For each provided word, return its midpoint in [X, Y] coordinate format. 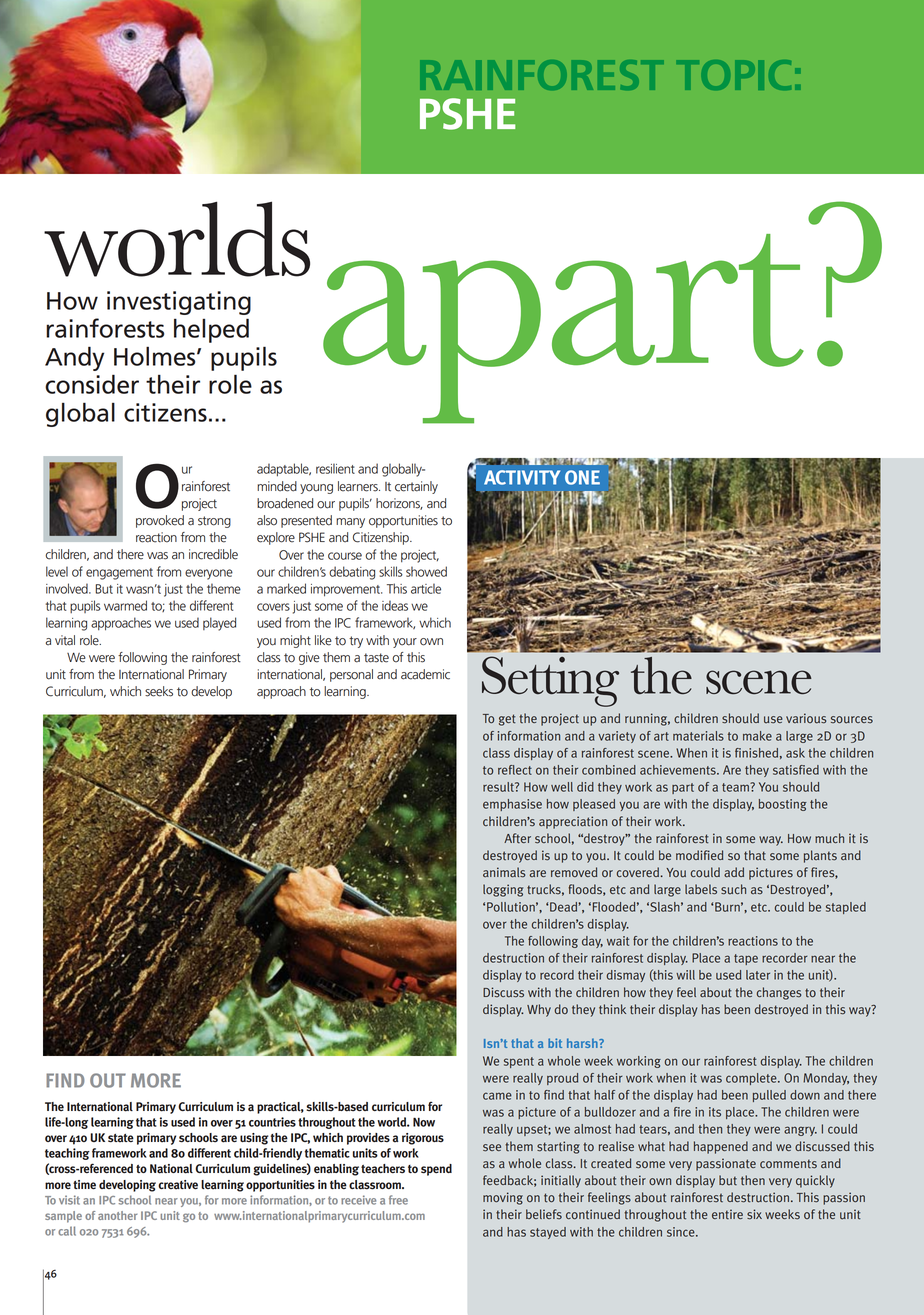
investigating [179, 303]
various [806, 718]
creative [178, 1185]
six [754, 1214]
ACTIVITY [522, 477]
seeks [159, 691]
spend [436, 1170]
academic [425, 674]
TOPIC [734, 75]
